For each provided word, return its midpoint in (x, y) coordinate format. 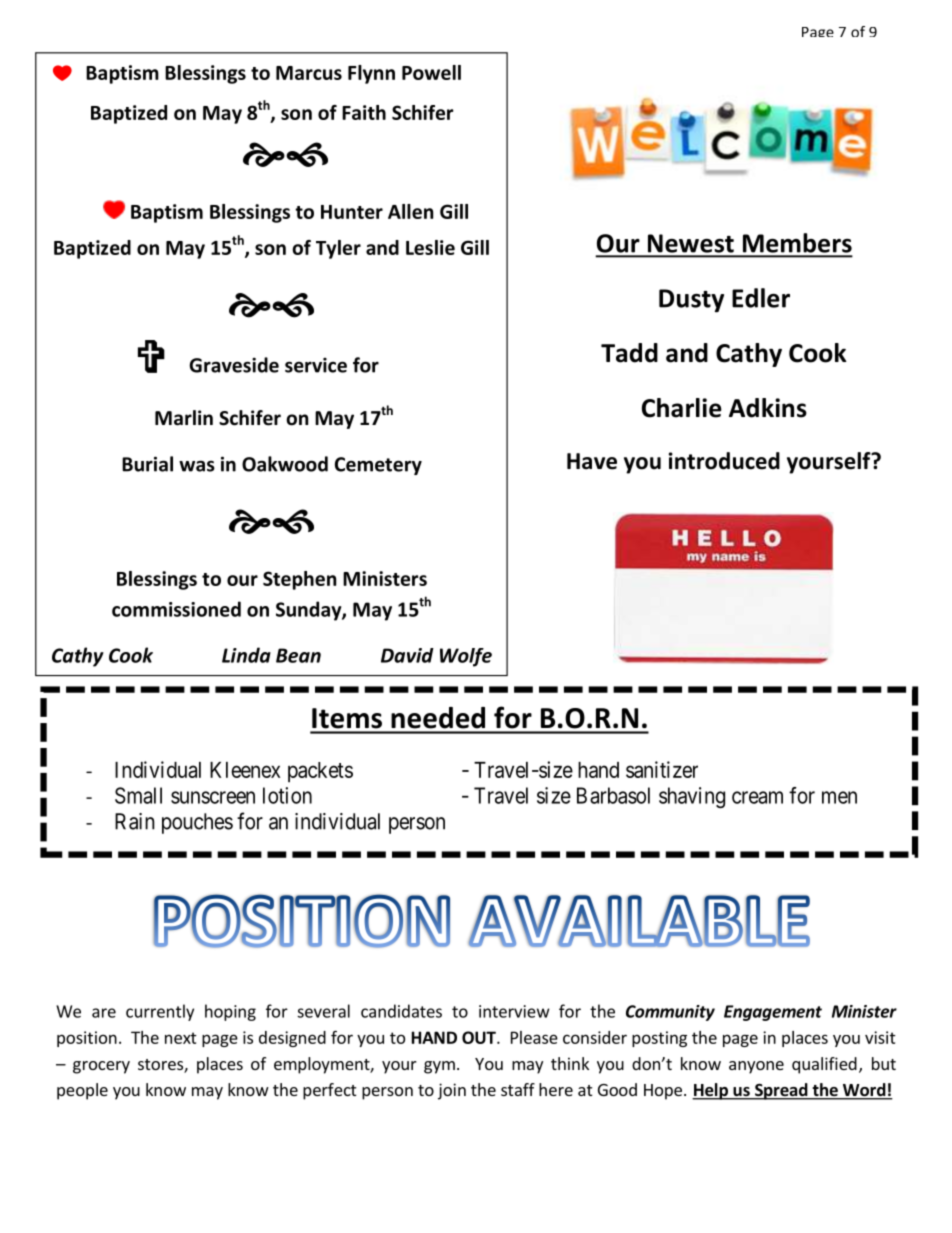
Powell (431, 72)
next (181, 1038)
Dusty (691, 301)
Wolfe (466, 657)
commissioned (176, 609)
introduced (724, 461)
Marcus (309, 73)
